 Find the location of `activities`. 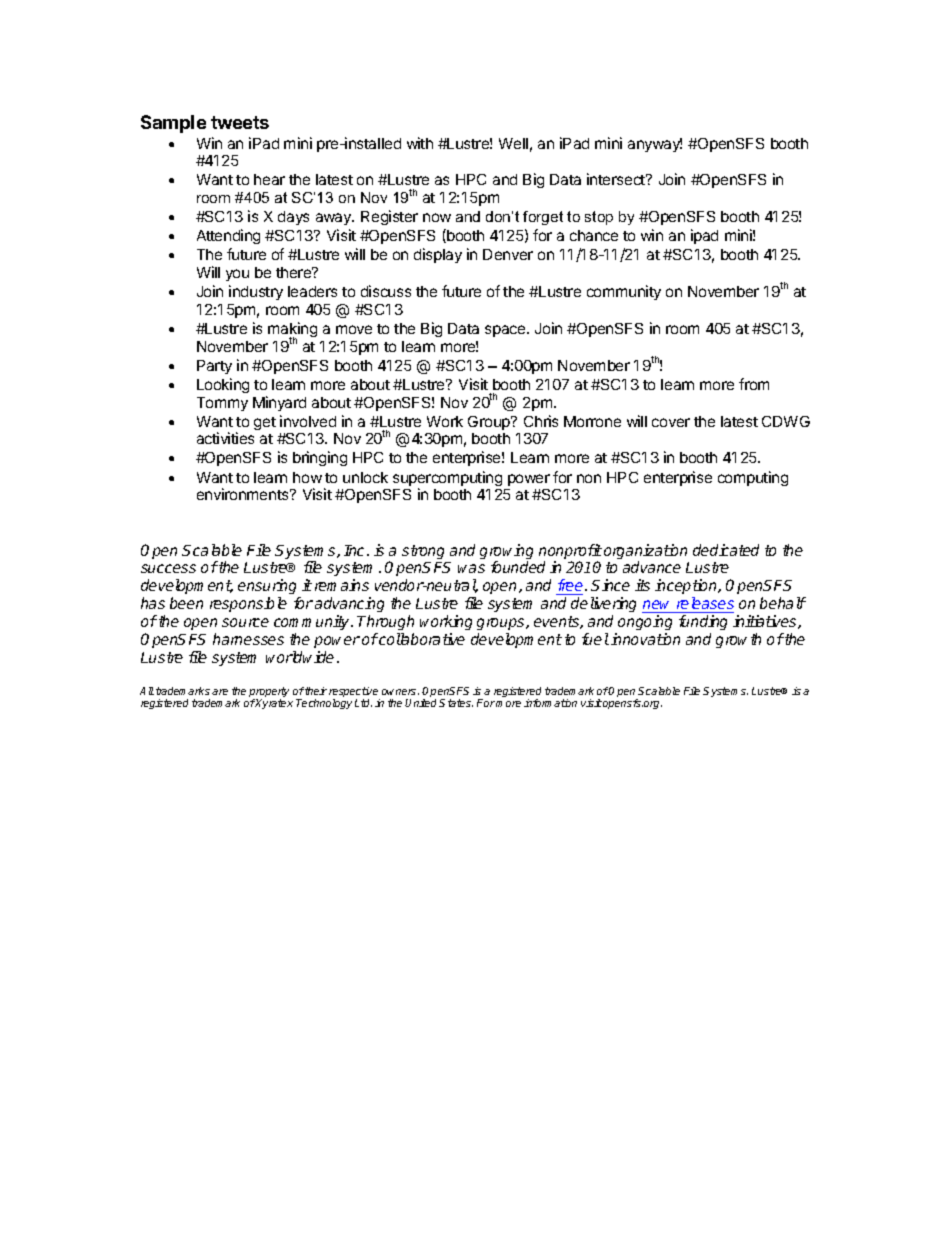

activities is located at coordinates (225, 438).
